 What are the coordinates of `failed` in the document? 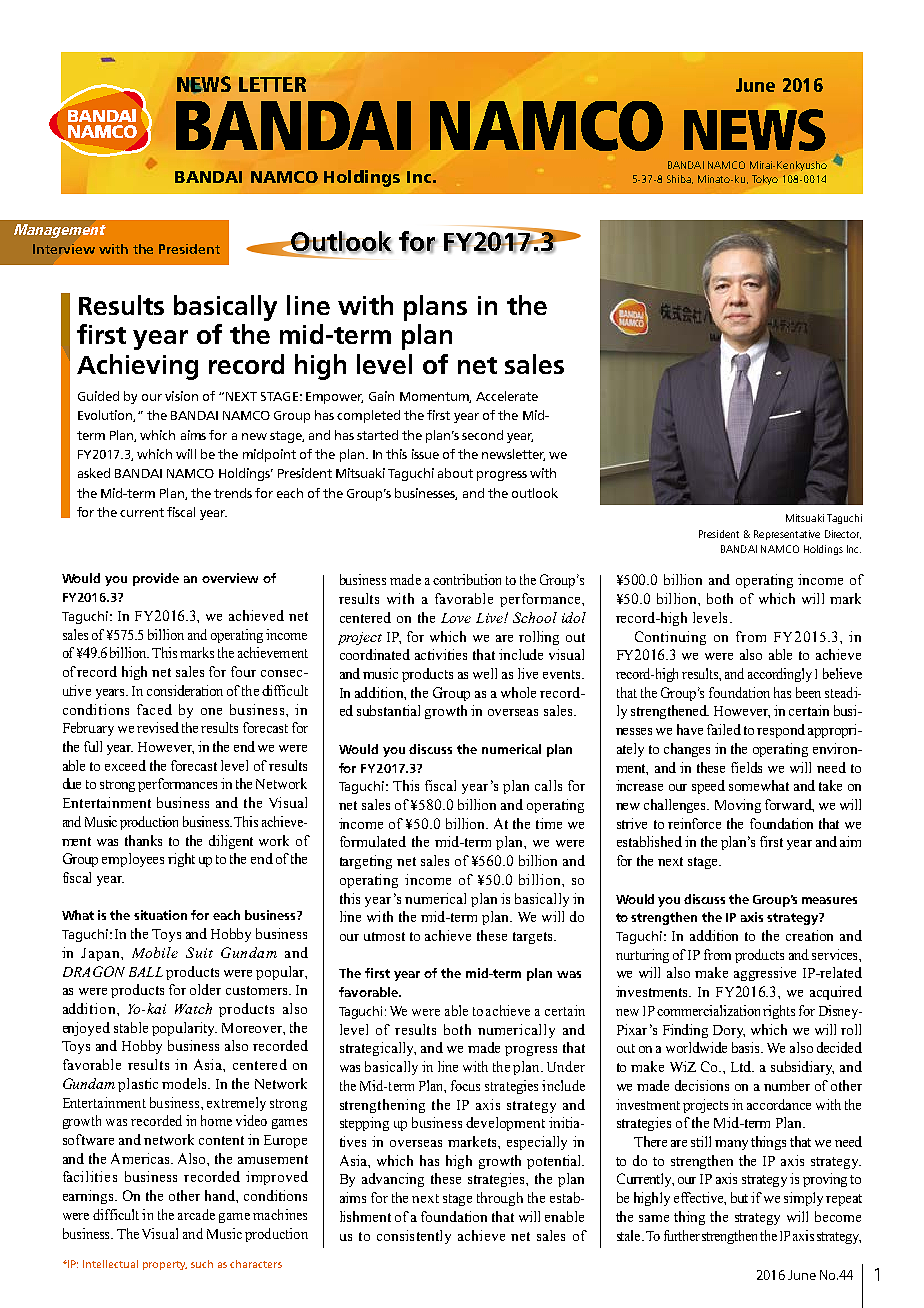 It's located at (724, 729).
